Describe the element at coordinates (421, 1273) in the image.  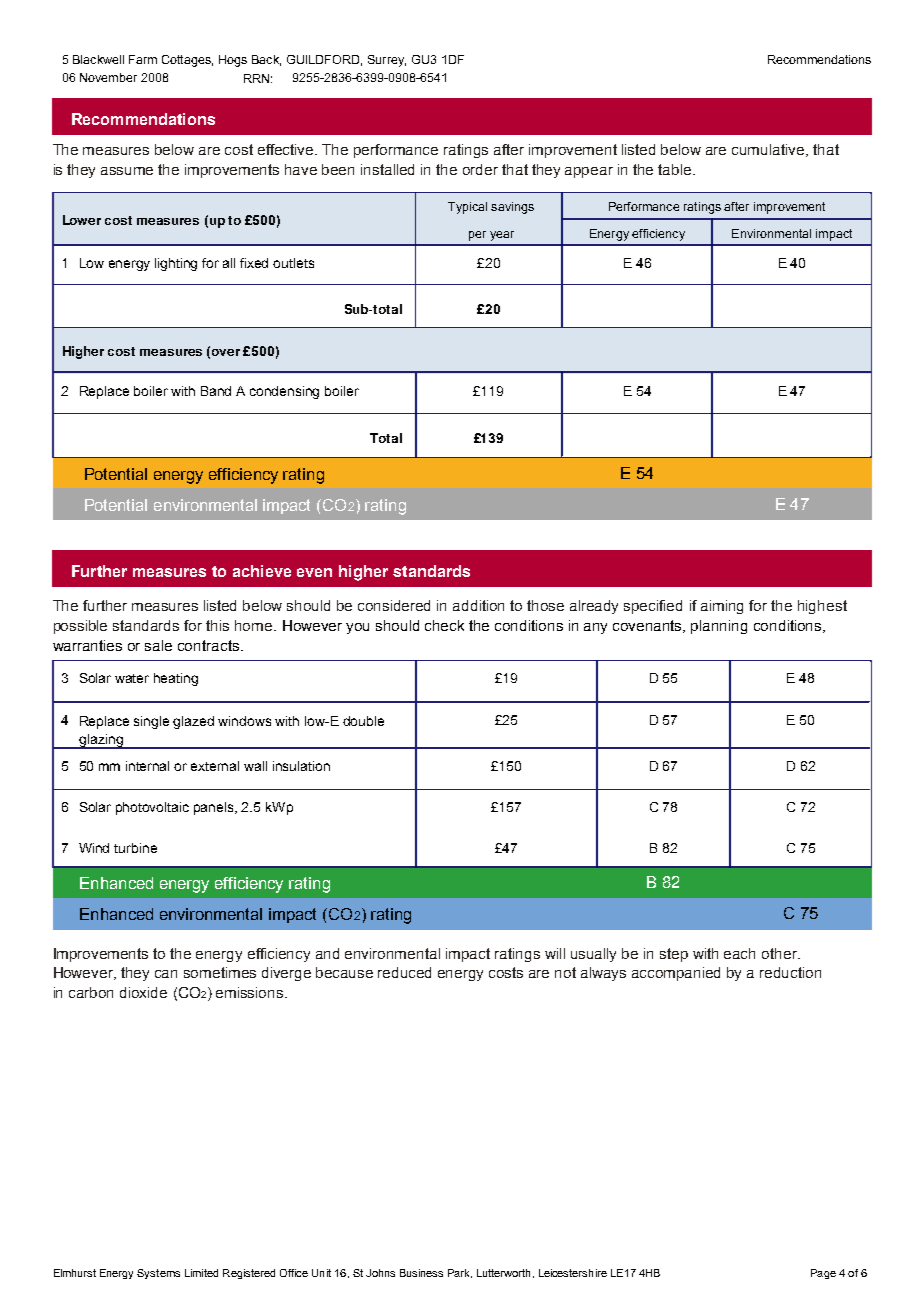
I see `Business` at that location.
